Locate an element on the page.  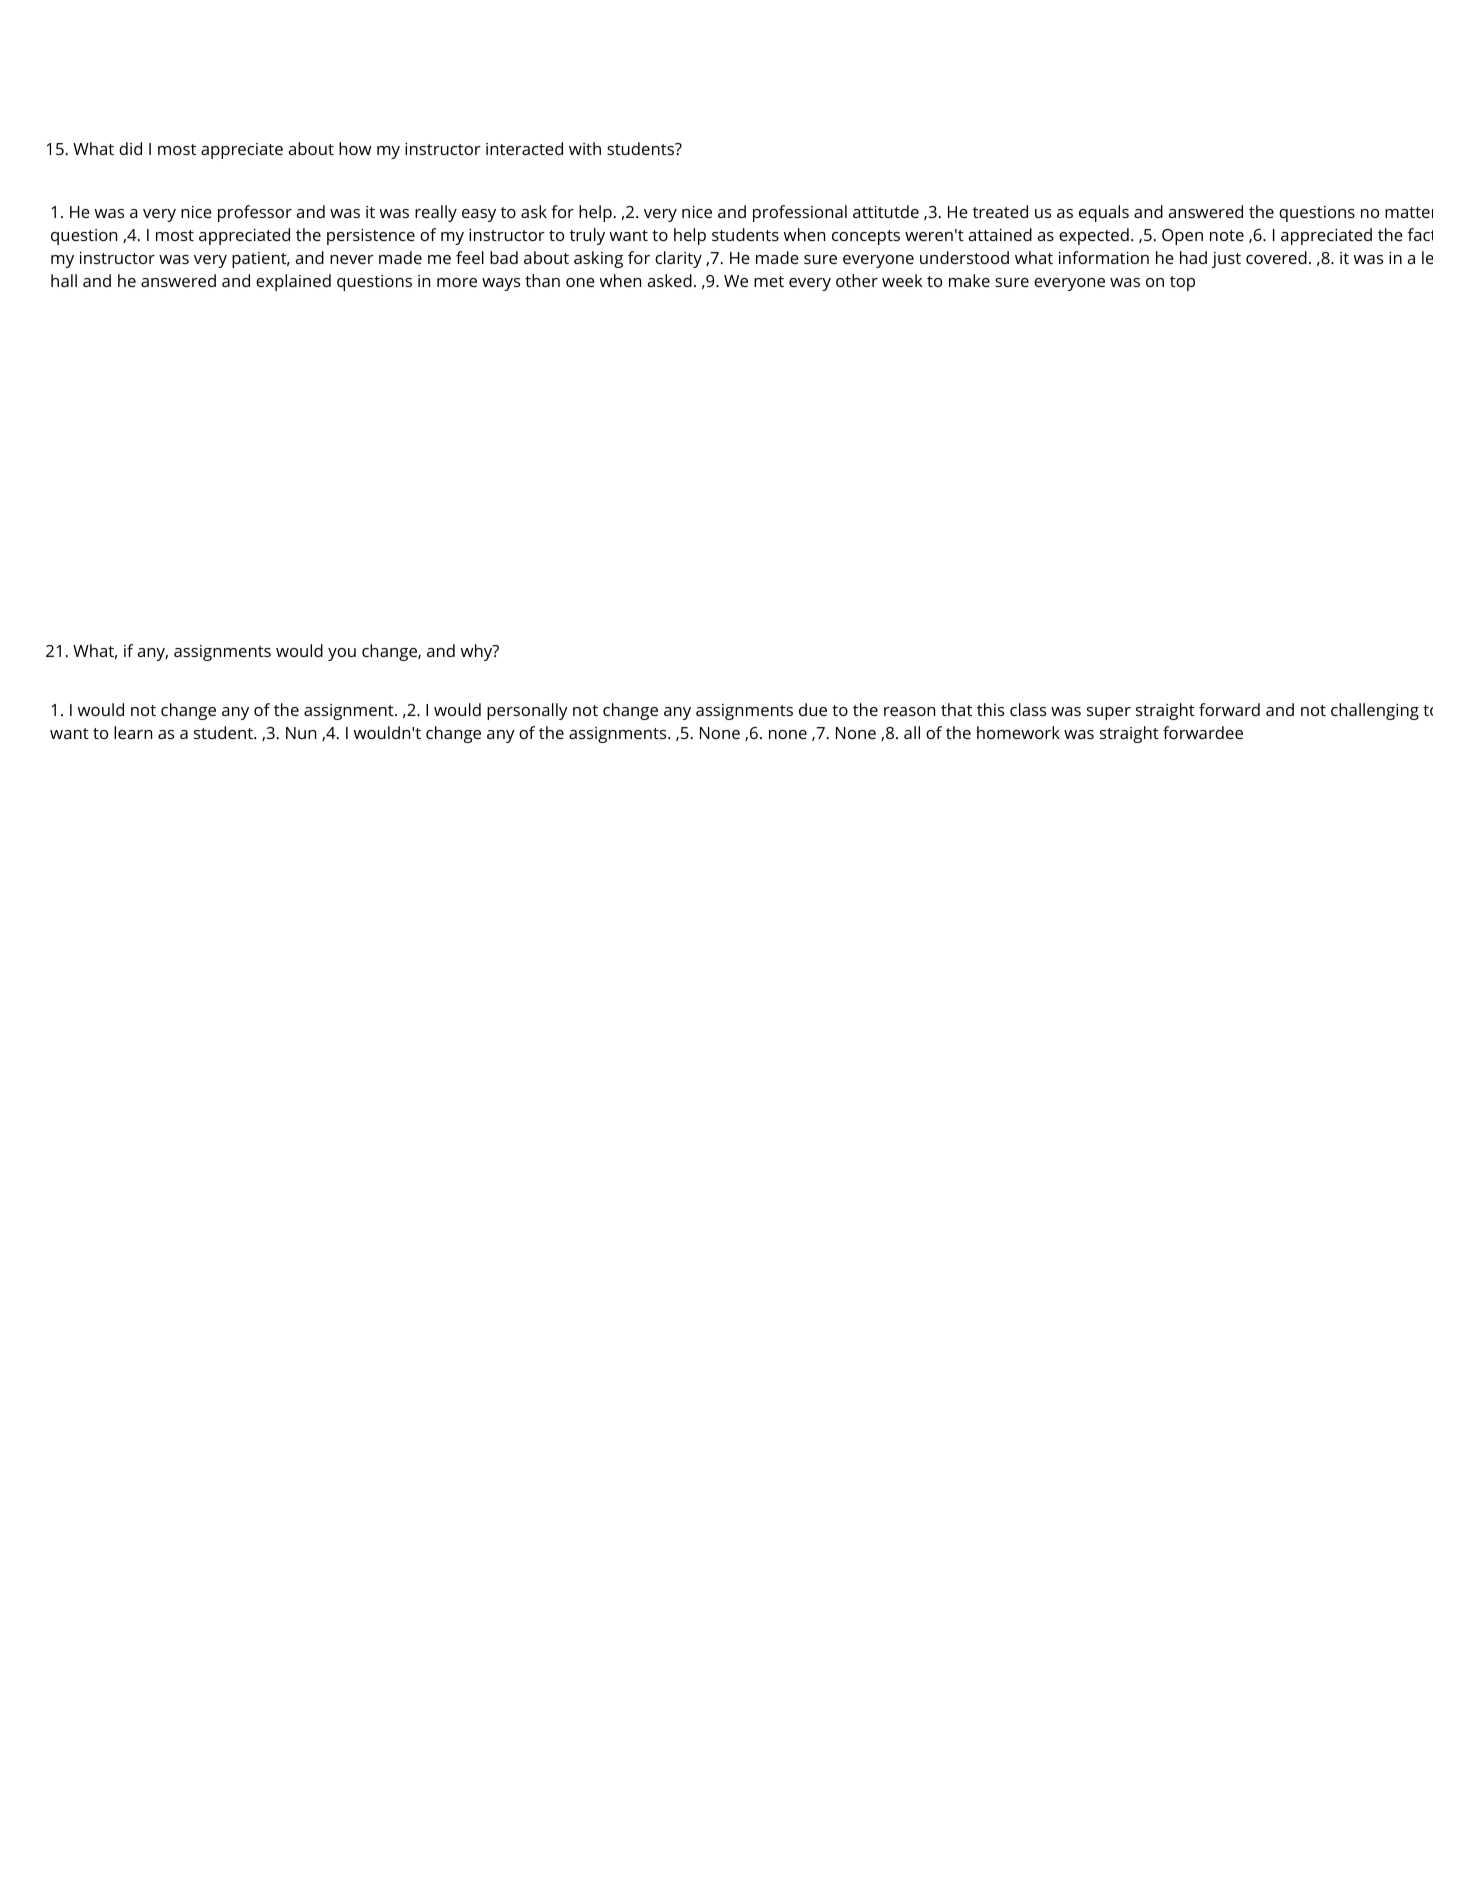
met is located at coordinates (769, 281).
